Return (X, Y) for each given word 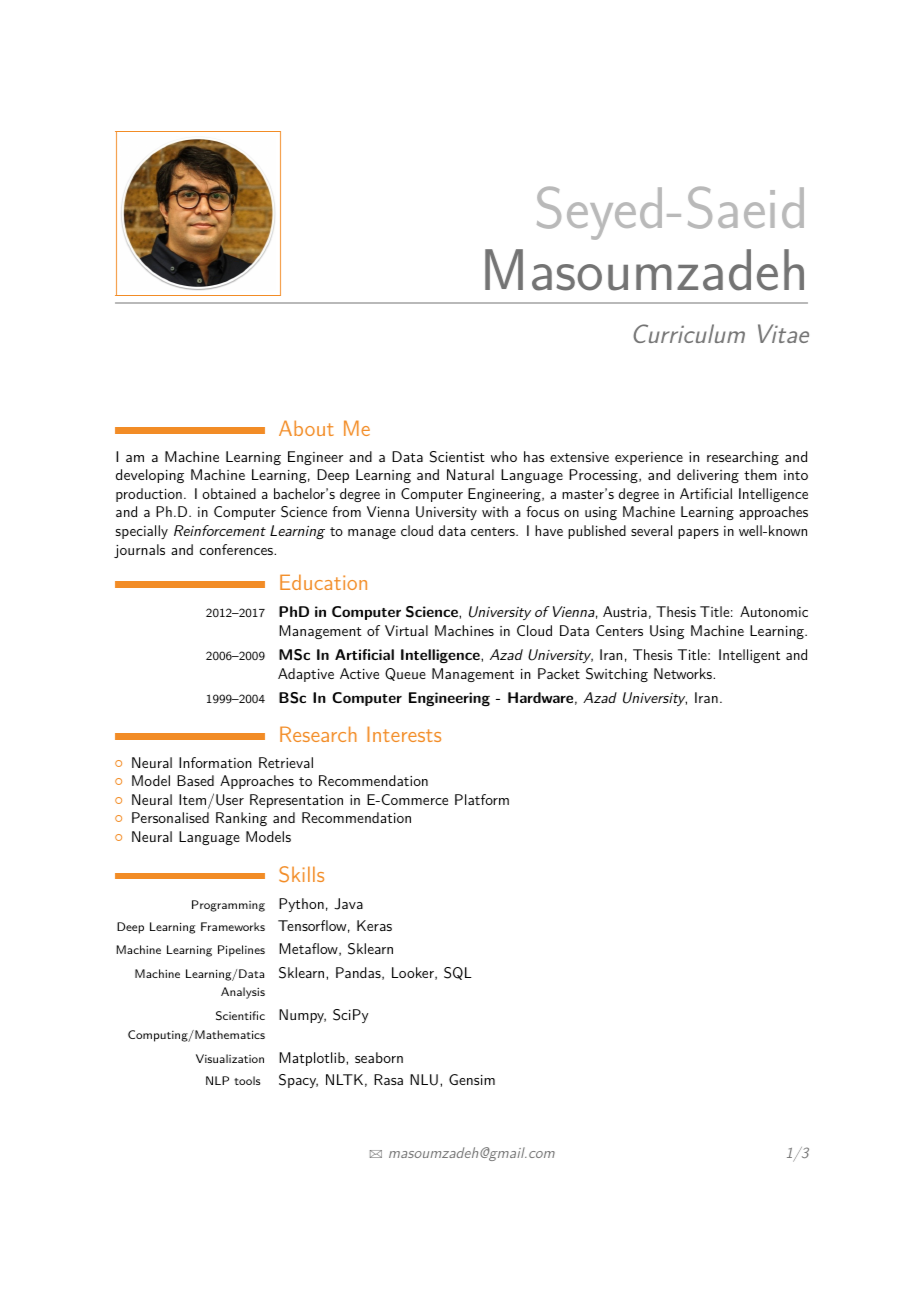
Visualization (230, 1058)
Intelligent (749, 656)
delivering (708, 476)
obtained (229, 493)
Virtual (406, 630)
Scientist (457, 457)
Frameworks (233, 926)
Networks (684, 673)
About (306, 428)
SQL (458, 973)
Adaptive (306, 675)
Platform (482, 799)
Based (195, 780)
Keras (374, 925)
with (495, 511)
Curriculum (689, 333)
